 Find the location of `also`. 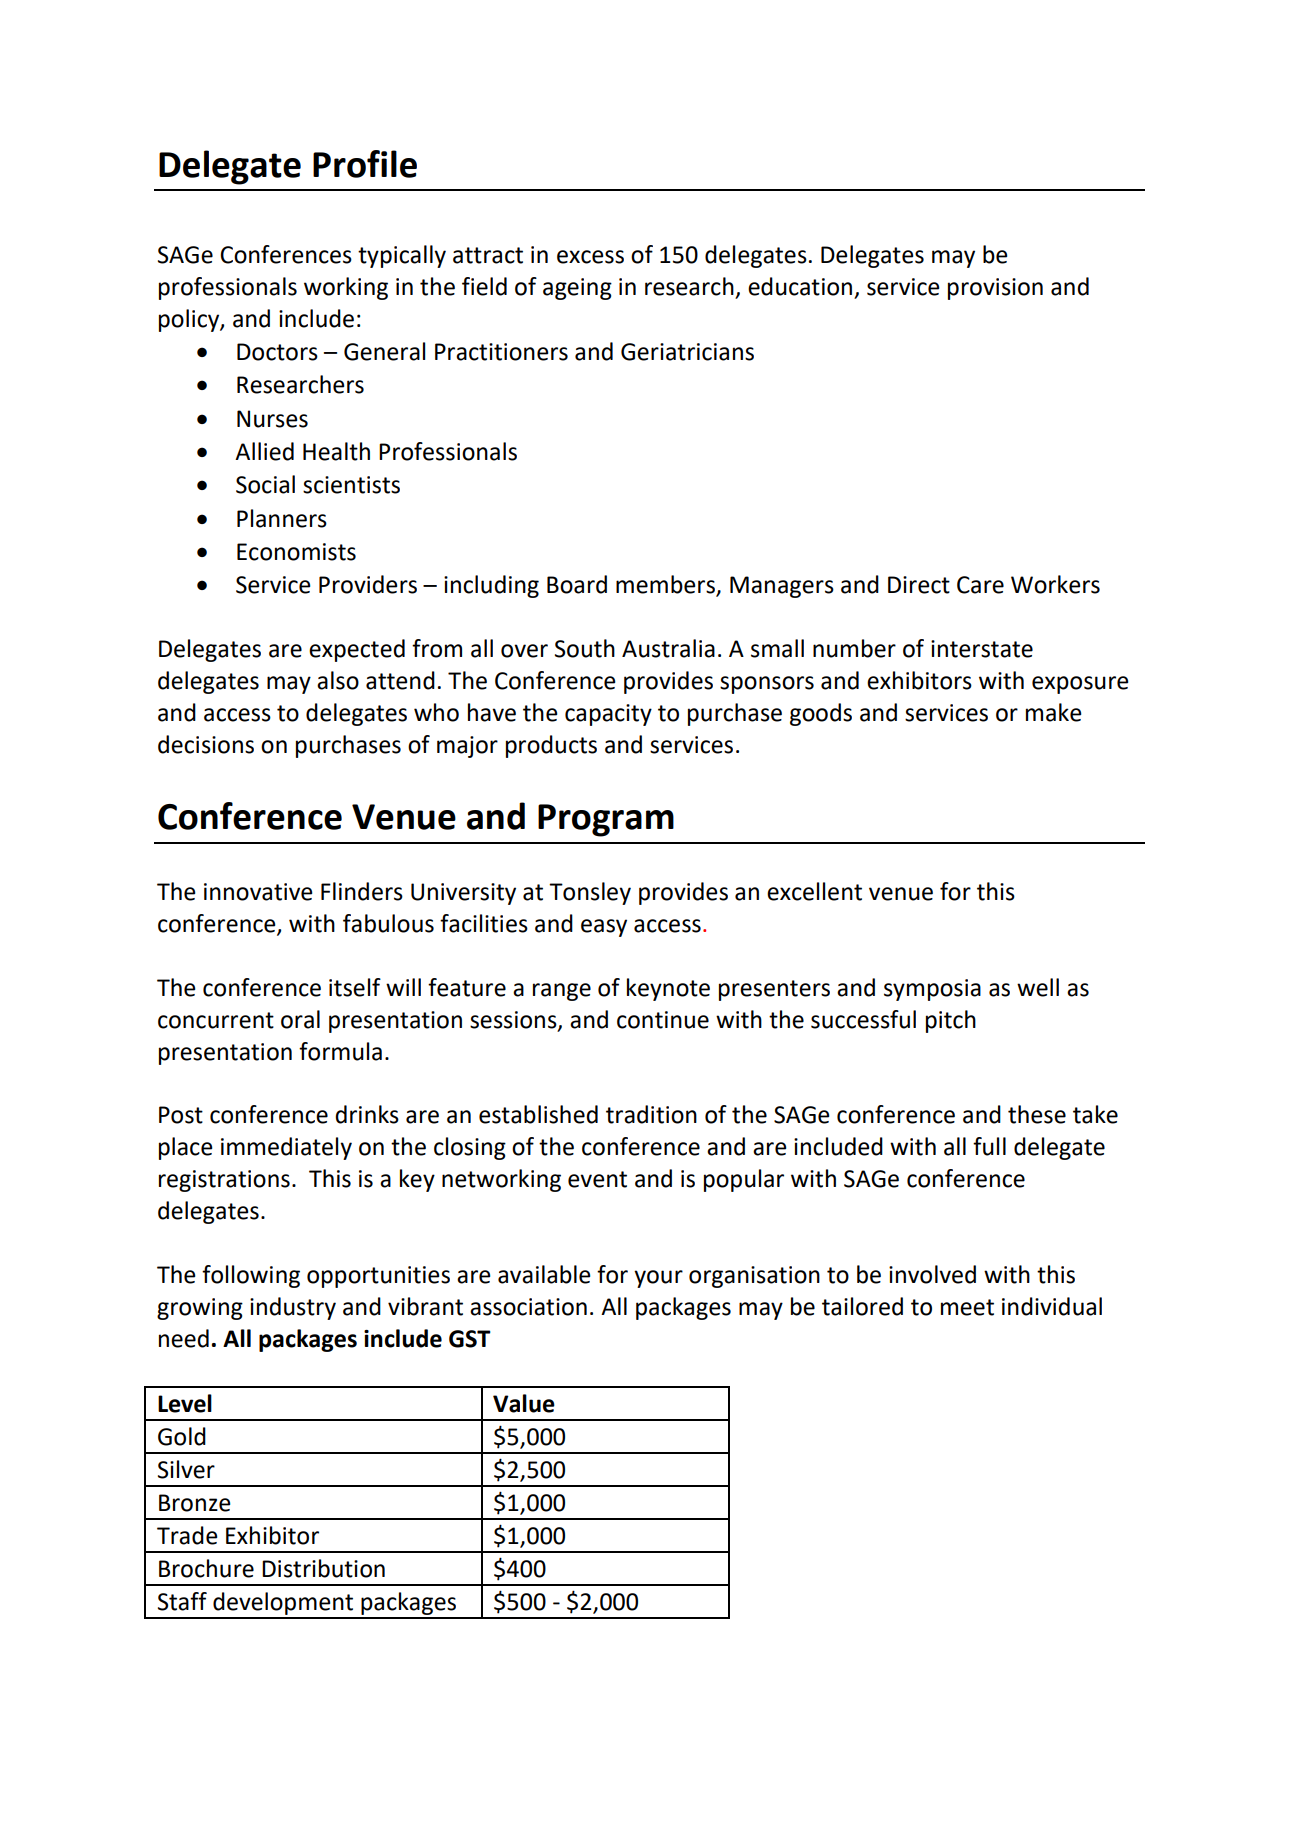

also is located at coordinates (338, 680).
